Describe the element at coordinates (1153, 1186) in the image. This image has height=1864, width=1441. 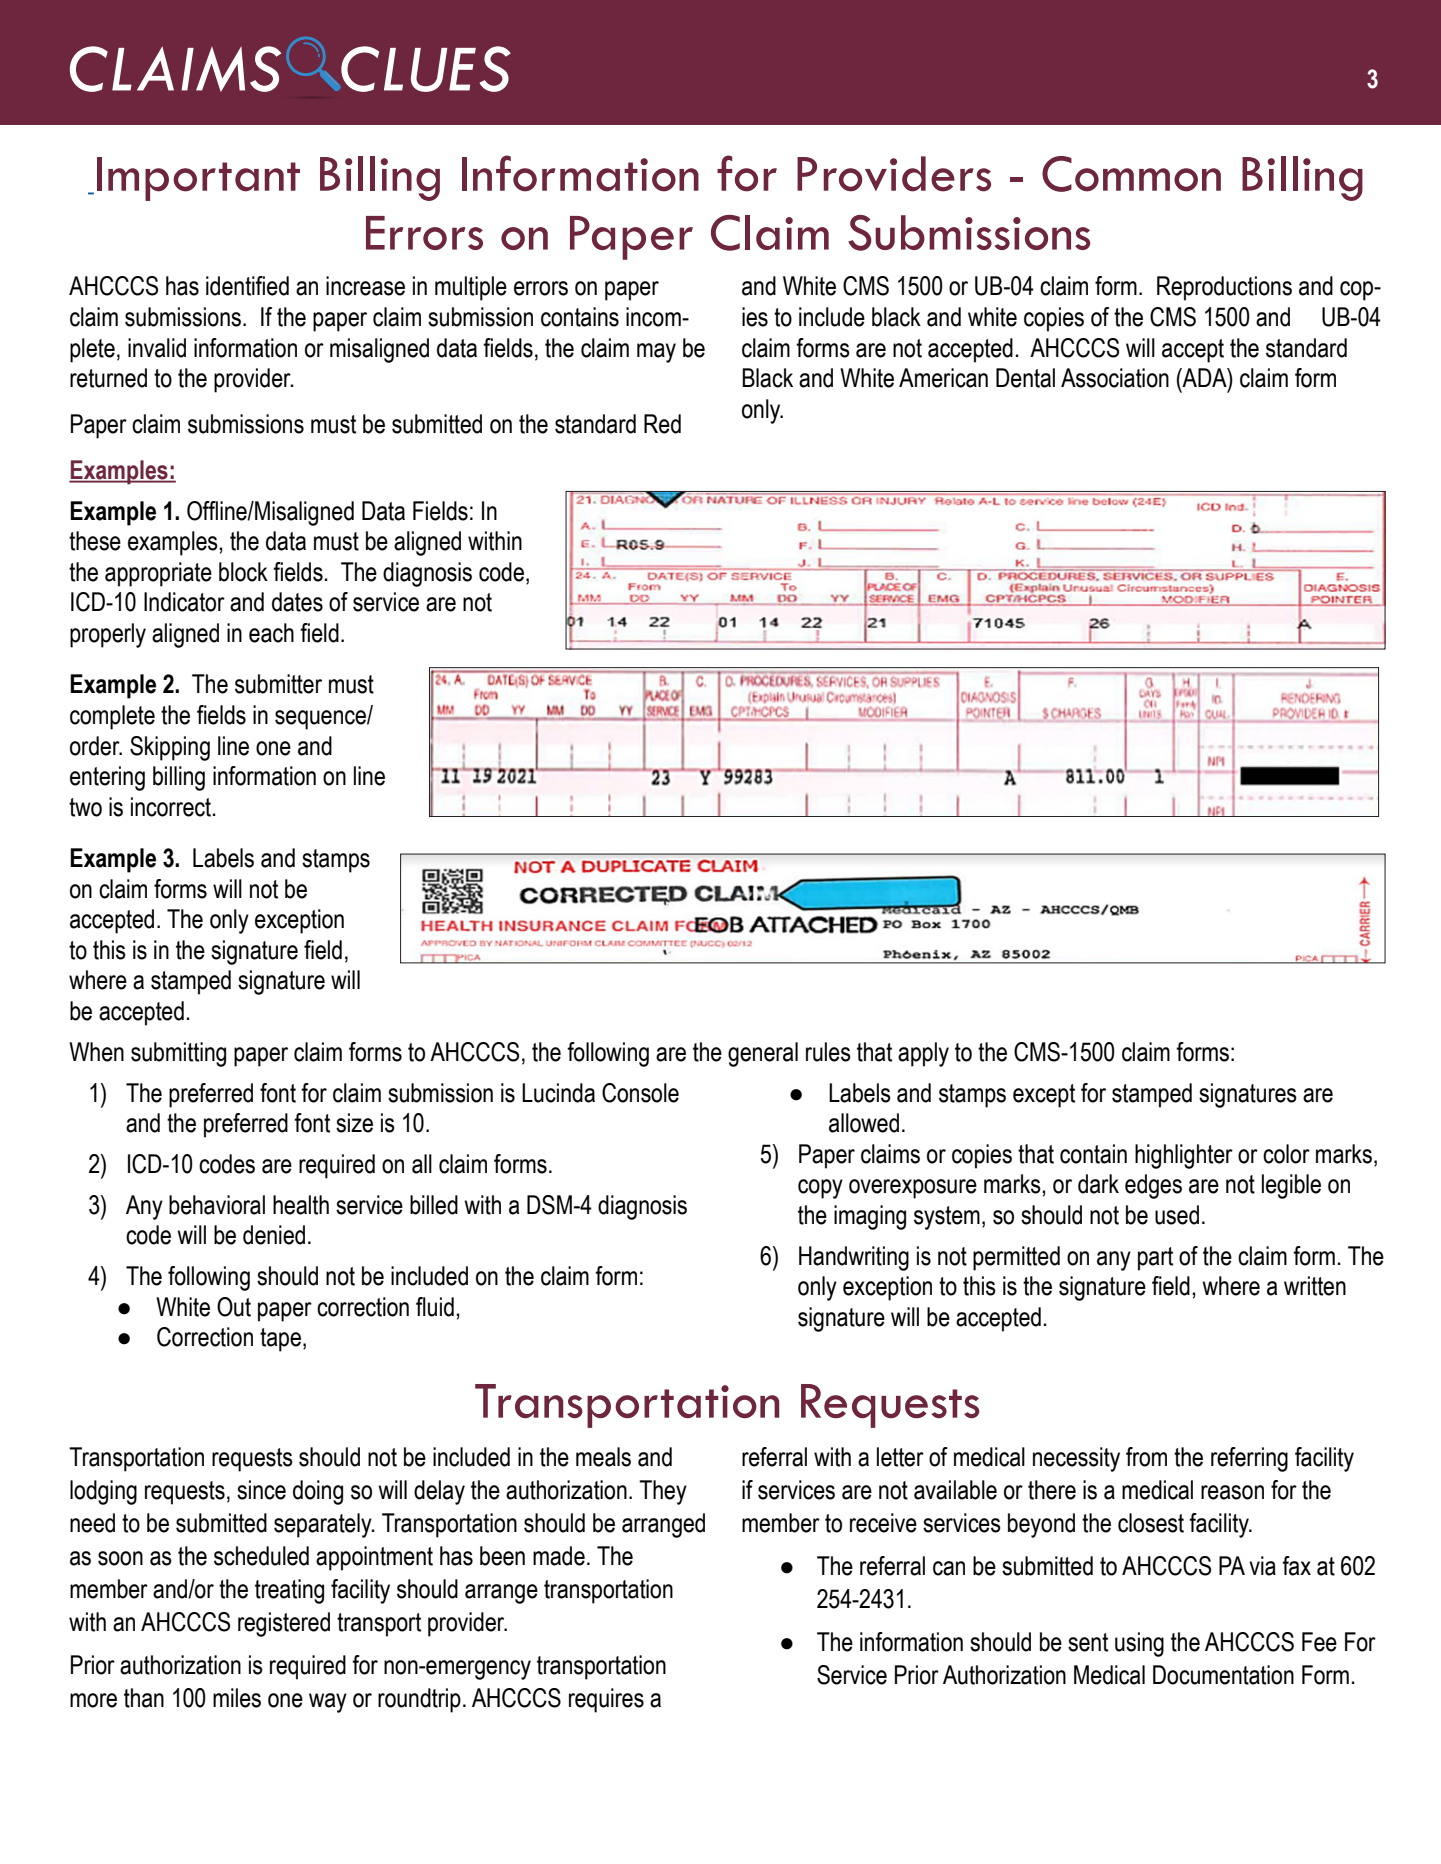
I see `edges` at that location.
